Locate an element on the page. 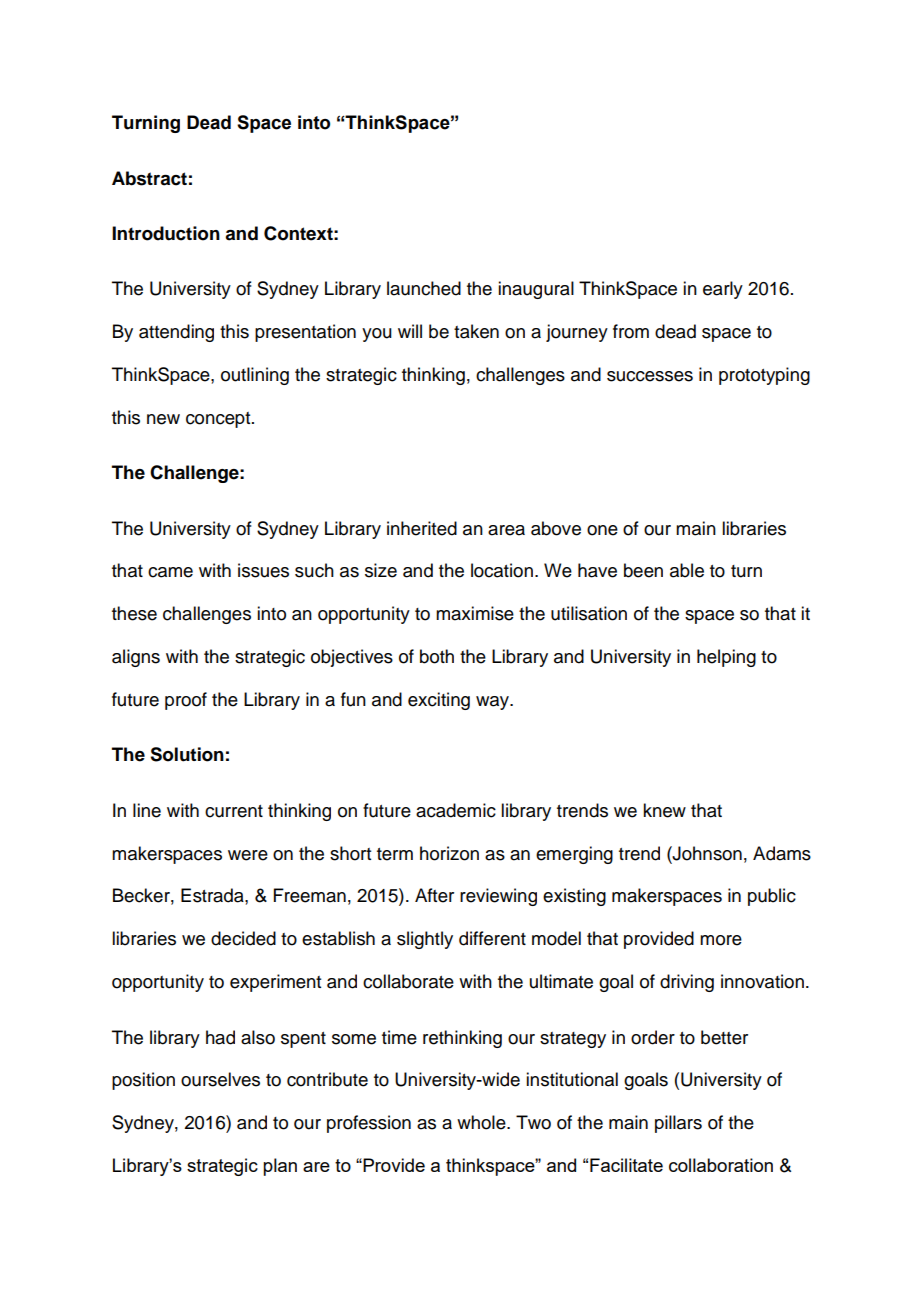  slightly is located at coordinates (425, 940).
